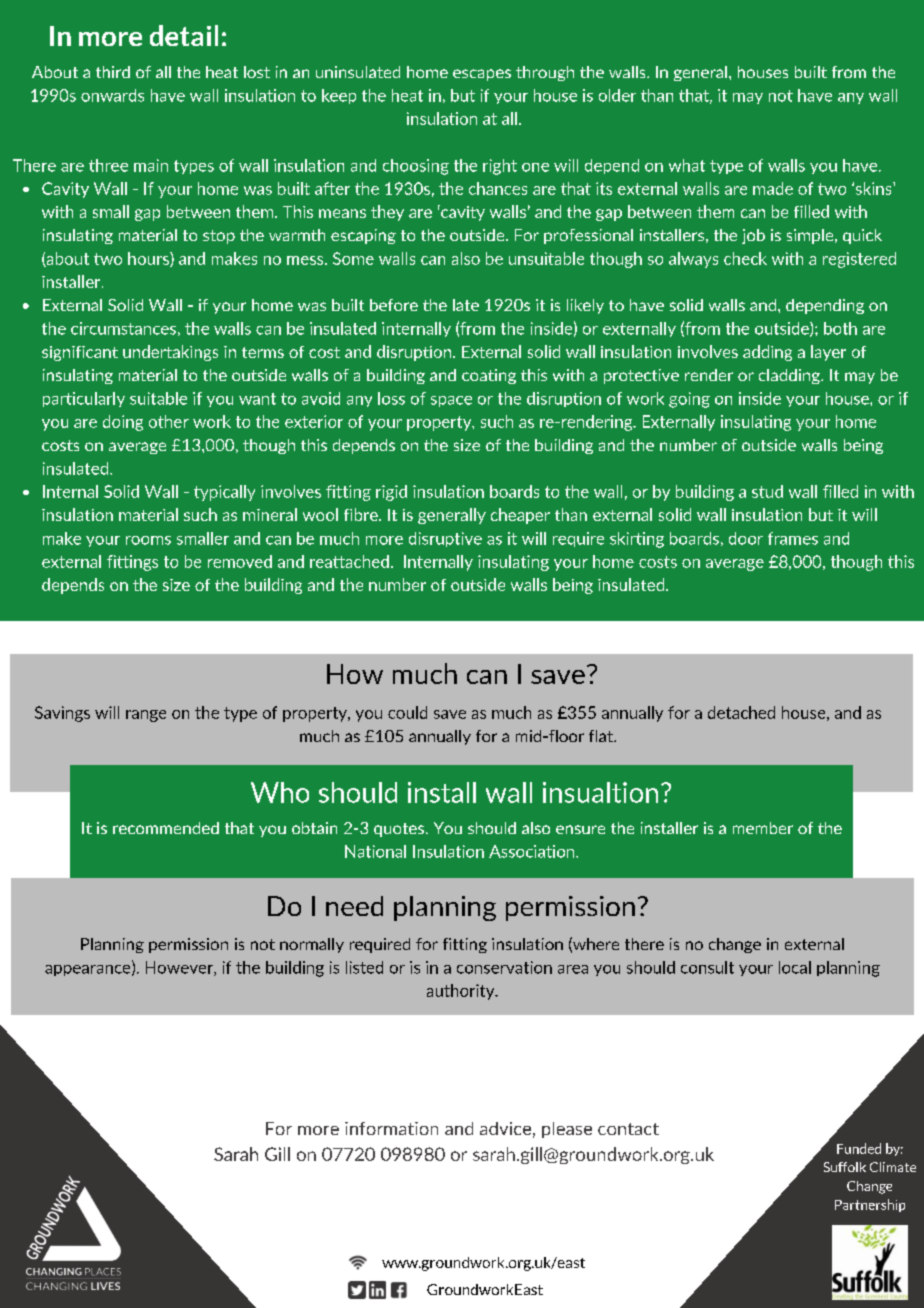 The image size is (924, 1308). What do you see at coordinates (533, 851) in the image?
I see `Association` at bounding box center [533, 851].
